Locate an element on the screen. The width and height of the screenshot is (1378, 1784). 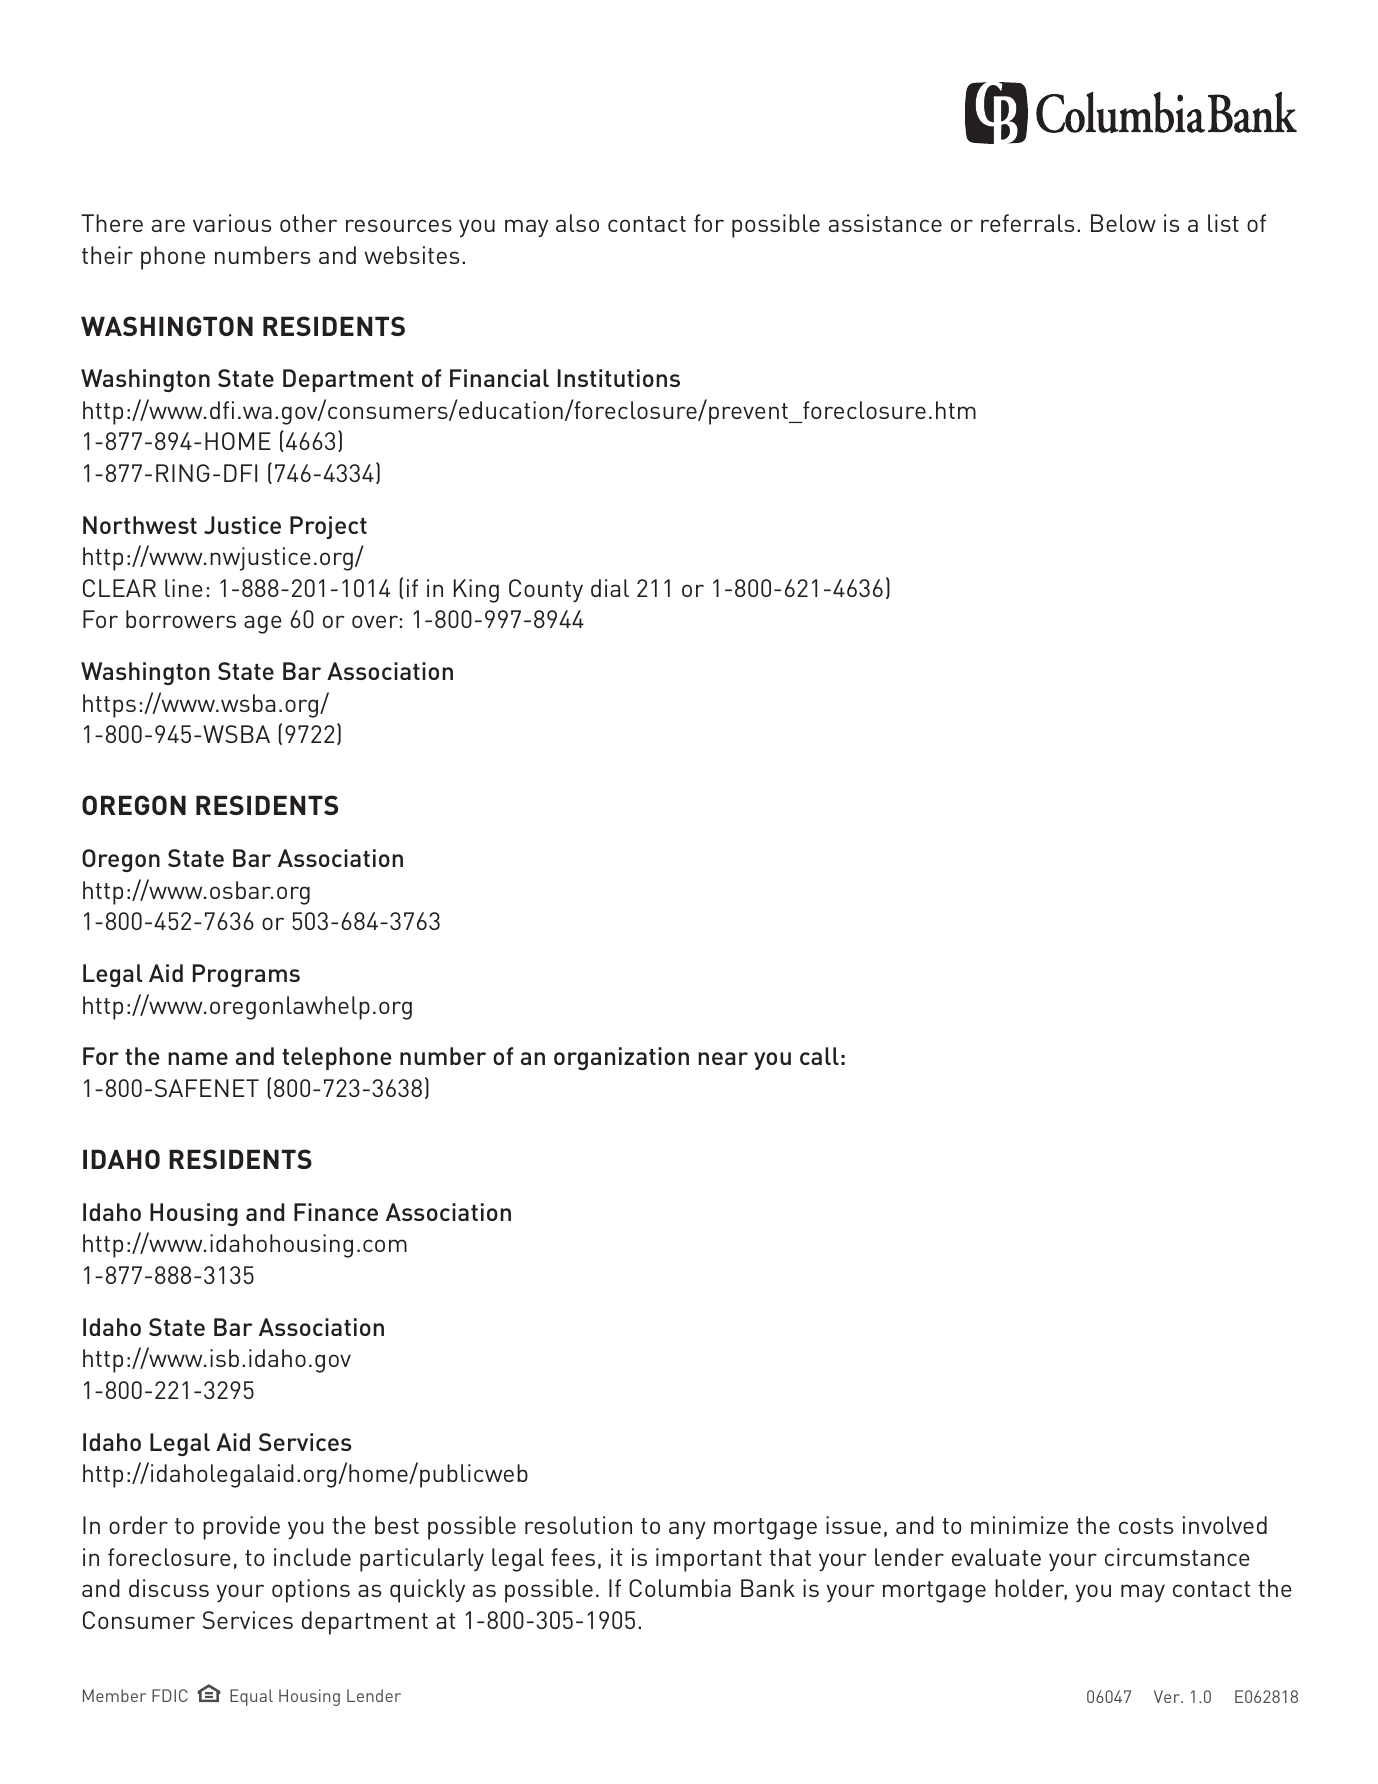
Equal is located at coordinates (251, 1697).
